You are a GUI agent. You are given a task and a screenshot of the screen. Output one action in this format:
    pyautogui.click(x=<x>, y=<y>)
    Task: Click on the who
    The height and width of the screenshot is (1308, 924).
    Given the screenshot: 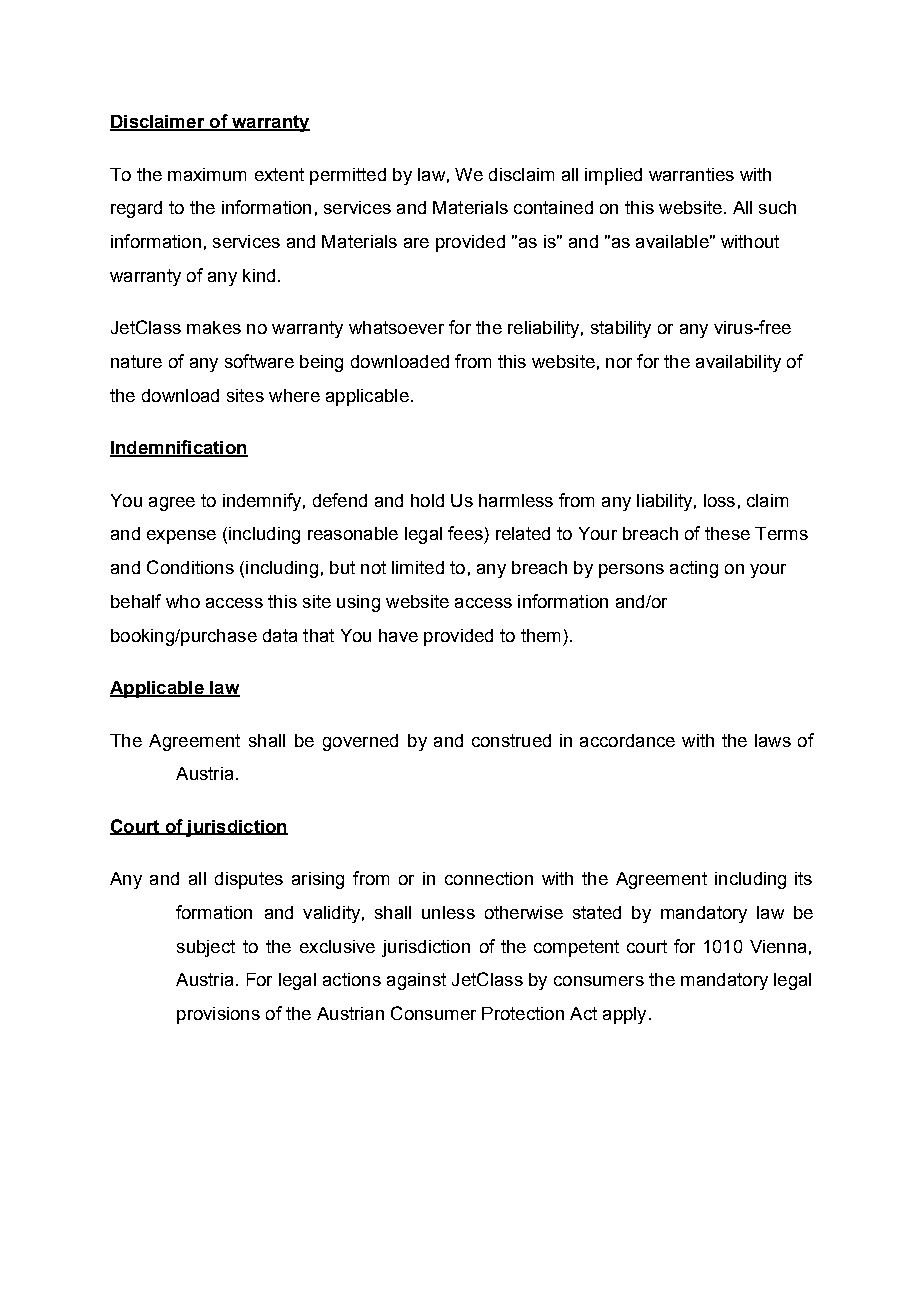 What is the action you would take?
    pyautogui.click(x=183, y=601)
